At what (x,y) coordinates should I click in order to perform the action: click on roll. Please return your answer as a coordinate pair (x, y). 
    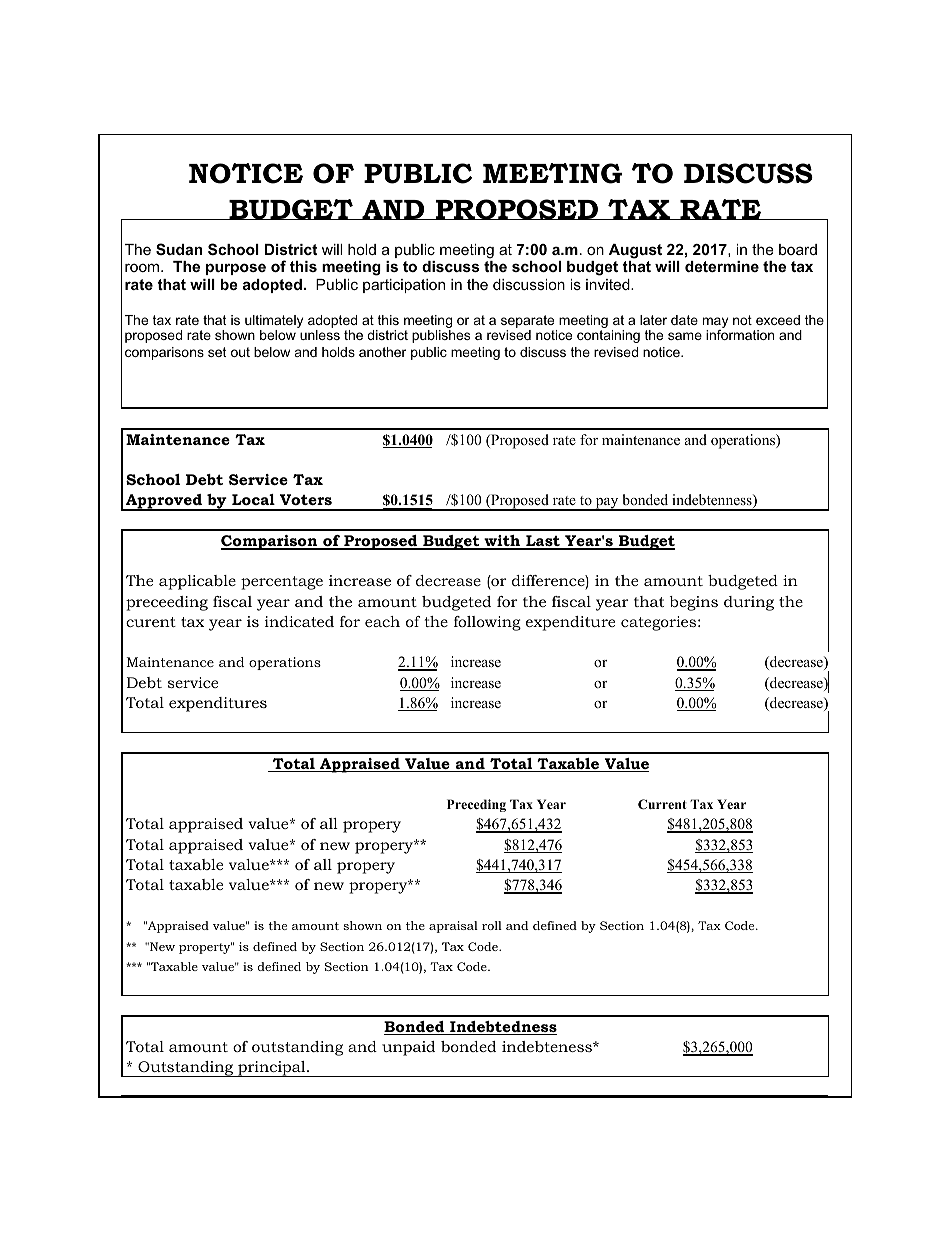
    Looking at the image, I should click on (492, 925).
